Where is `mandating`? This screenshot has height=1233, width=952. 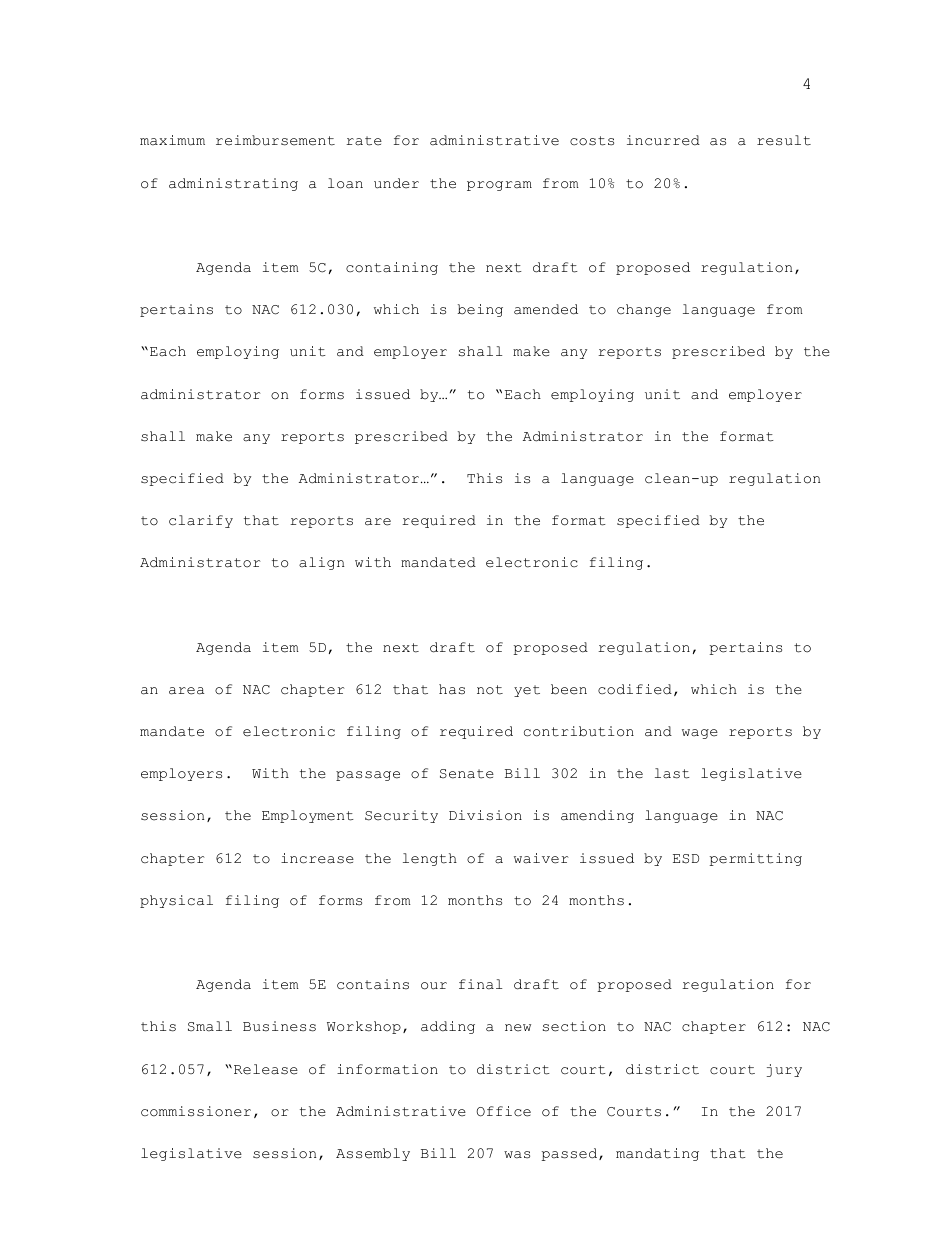 mandating is located at coordinates (657, 1154).
